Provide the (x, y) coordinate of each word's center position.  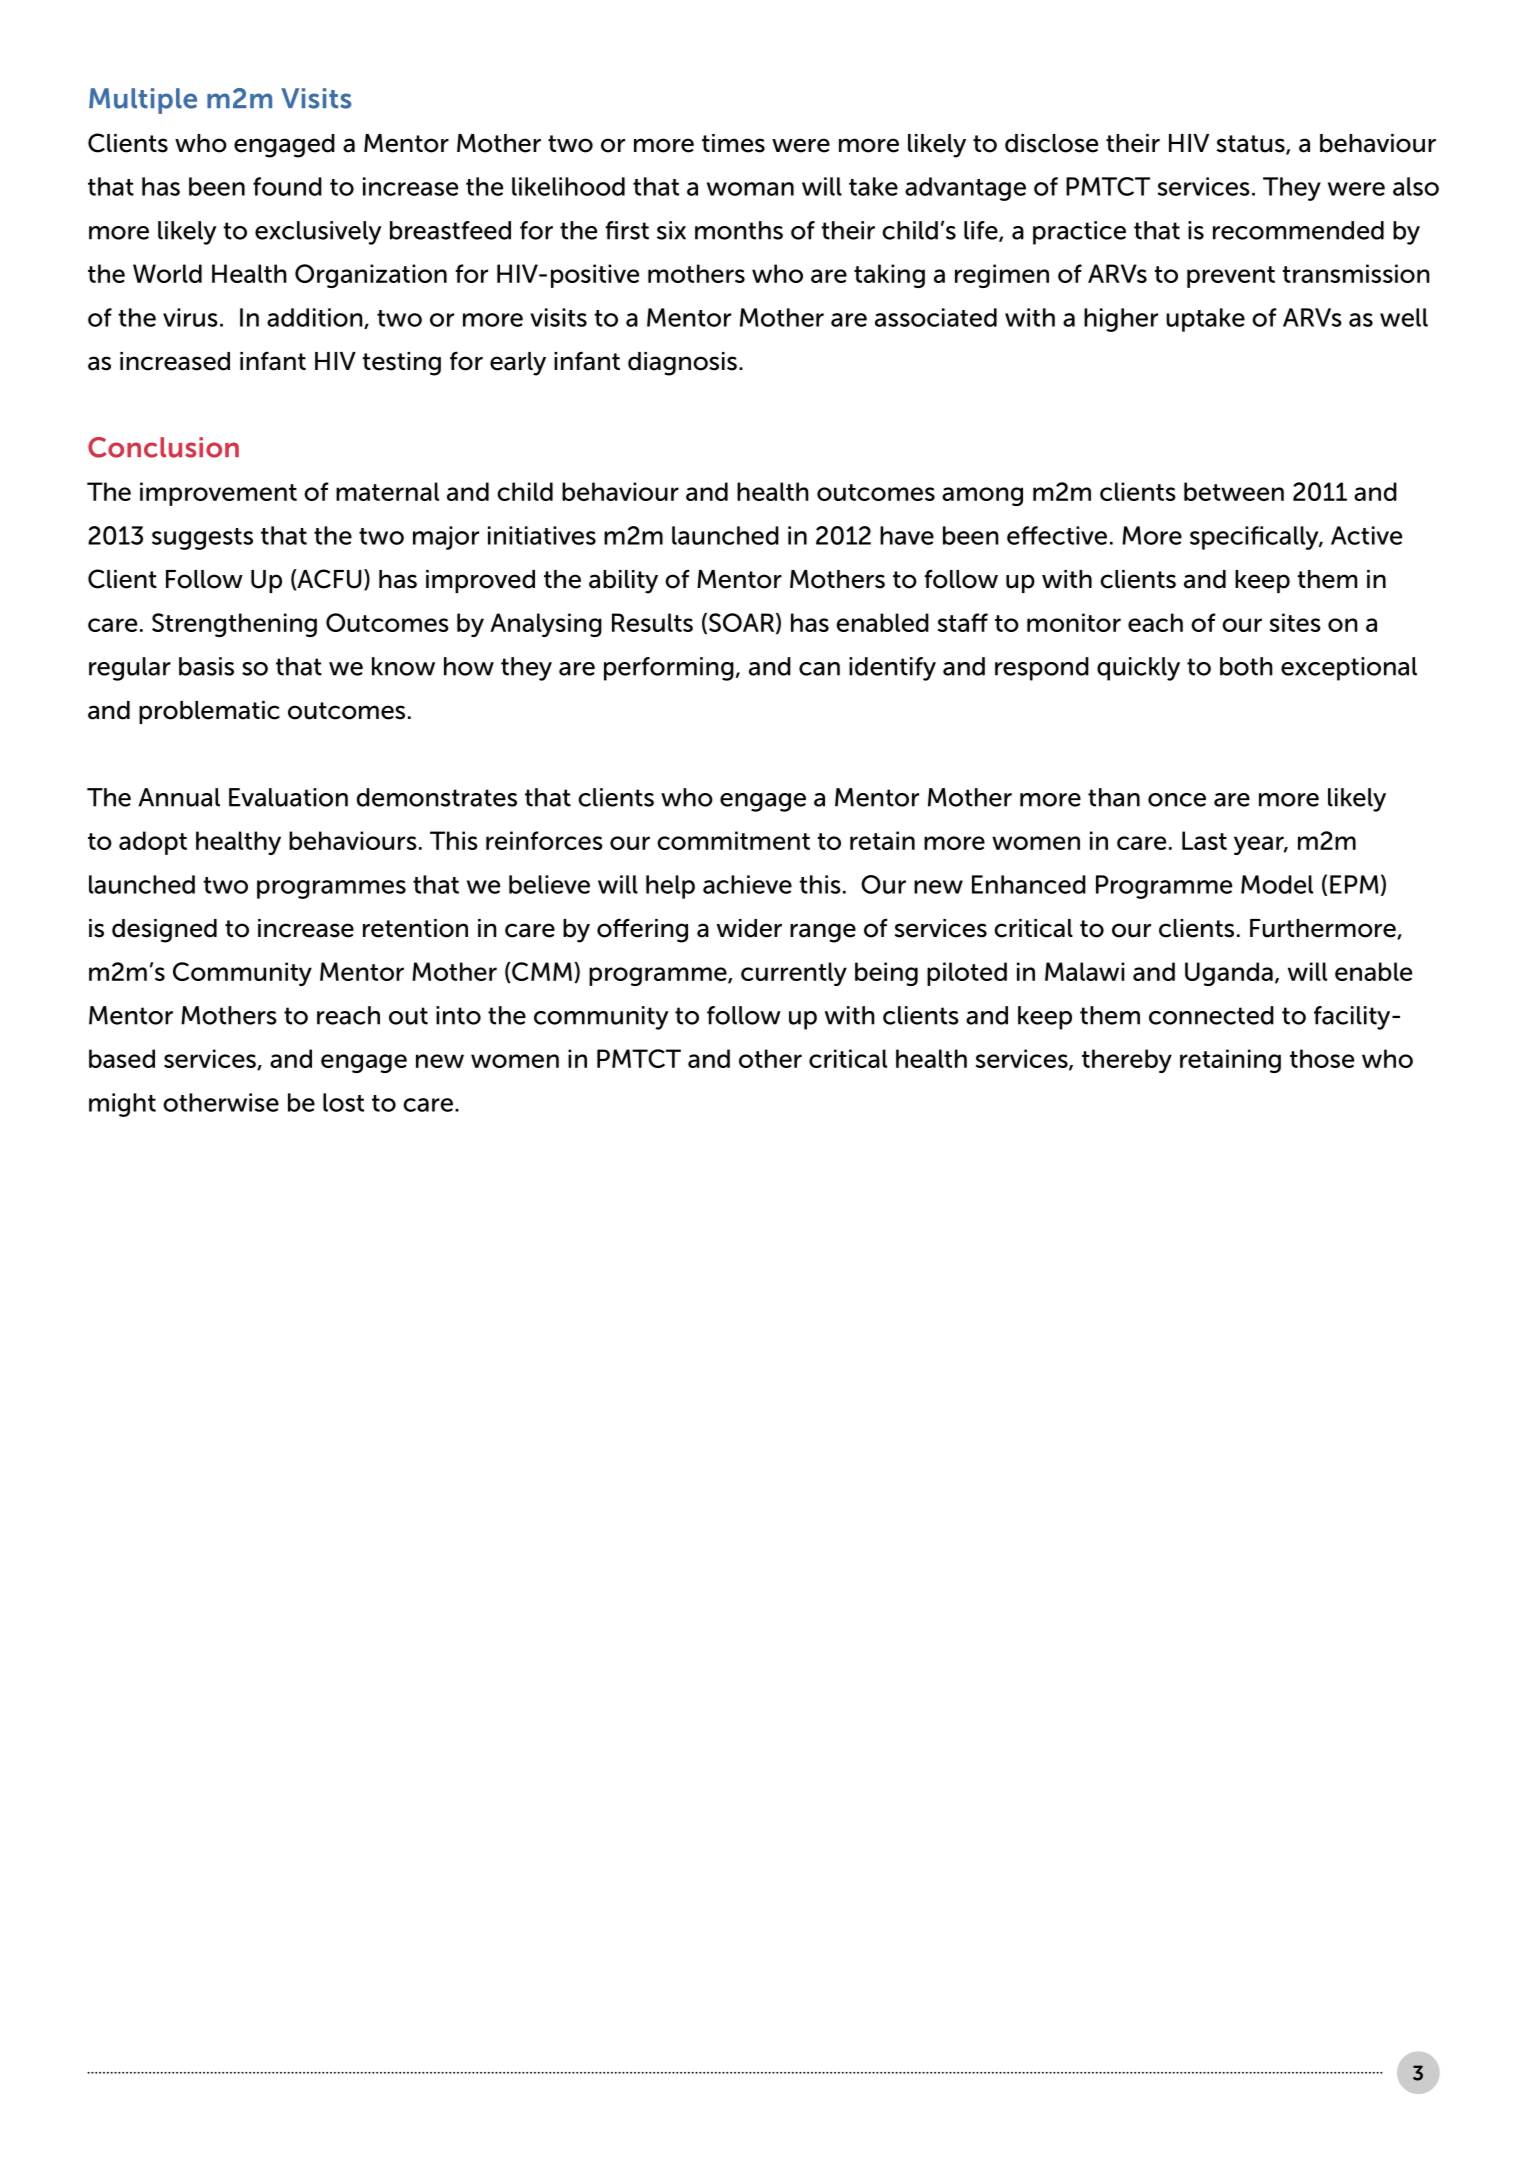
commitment (733, 840)
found (287, 186)
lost (343, 1102)
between (1234, 491)
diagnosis (682, 364)
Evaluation (288, 797)
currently (794, 974)
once (1177, 800)
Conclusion (163, 447)
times (733, 143)
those (1322, 1058)
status (1252, 145)
